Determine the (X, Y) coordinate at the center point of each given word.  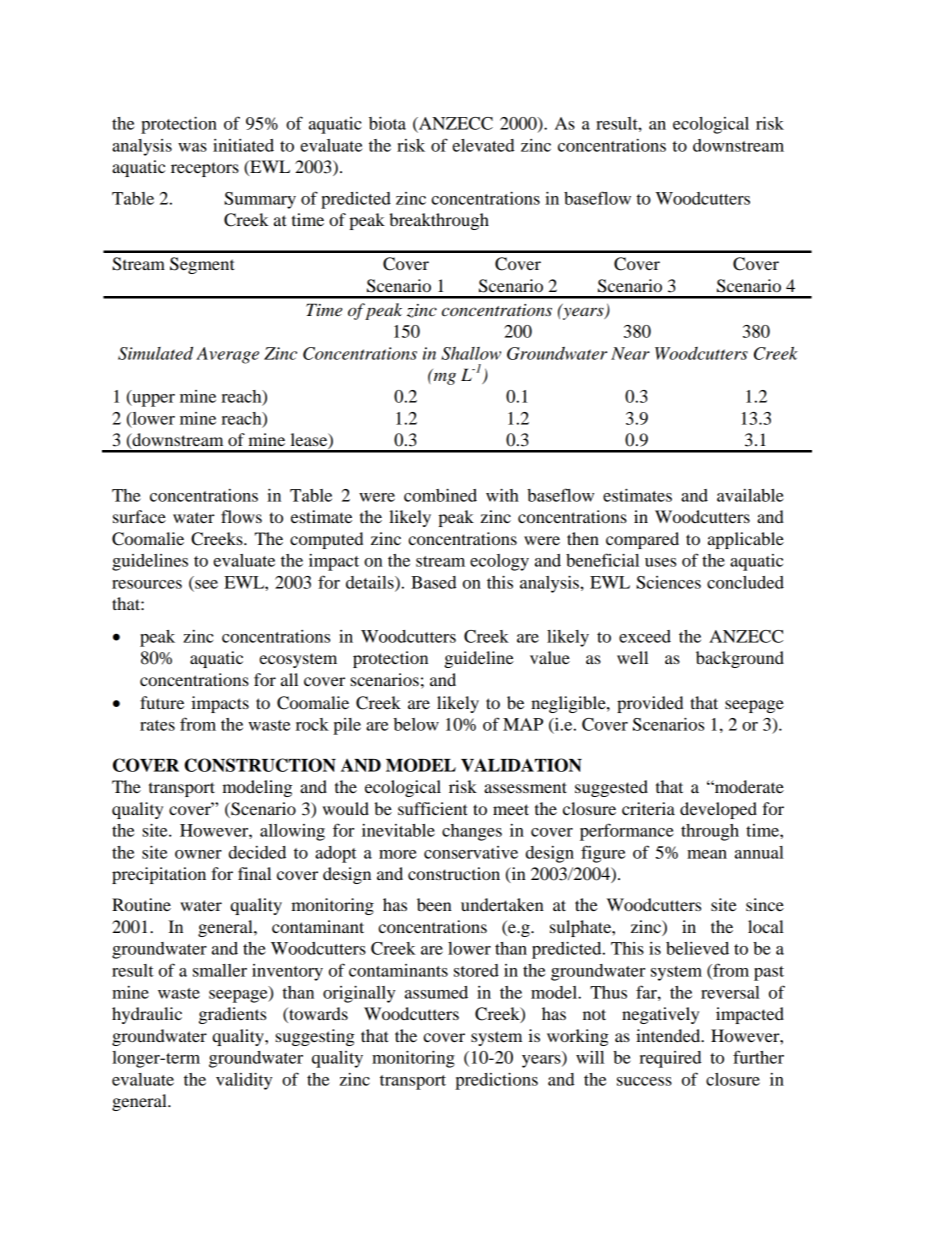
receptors (205, 169)
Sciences (668, 582)
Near (630, 353)
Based (434, 582)
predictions (496, 1081)
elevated (483, 145)
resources (147, 584)
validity (244, 1081)
